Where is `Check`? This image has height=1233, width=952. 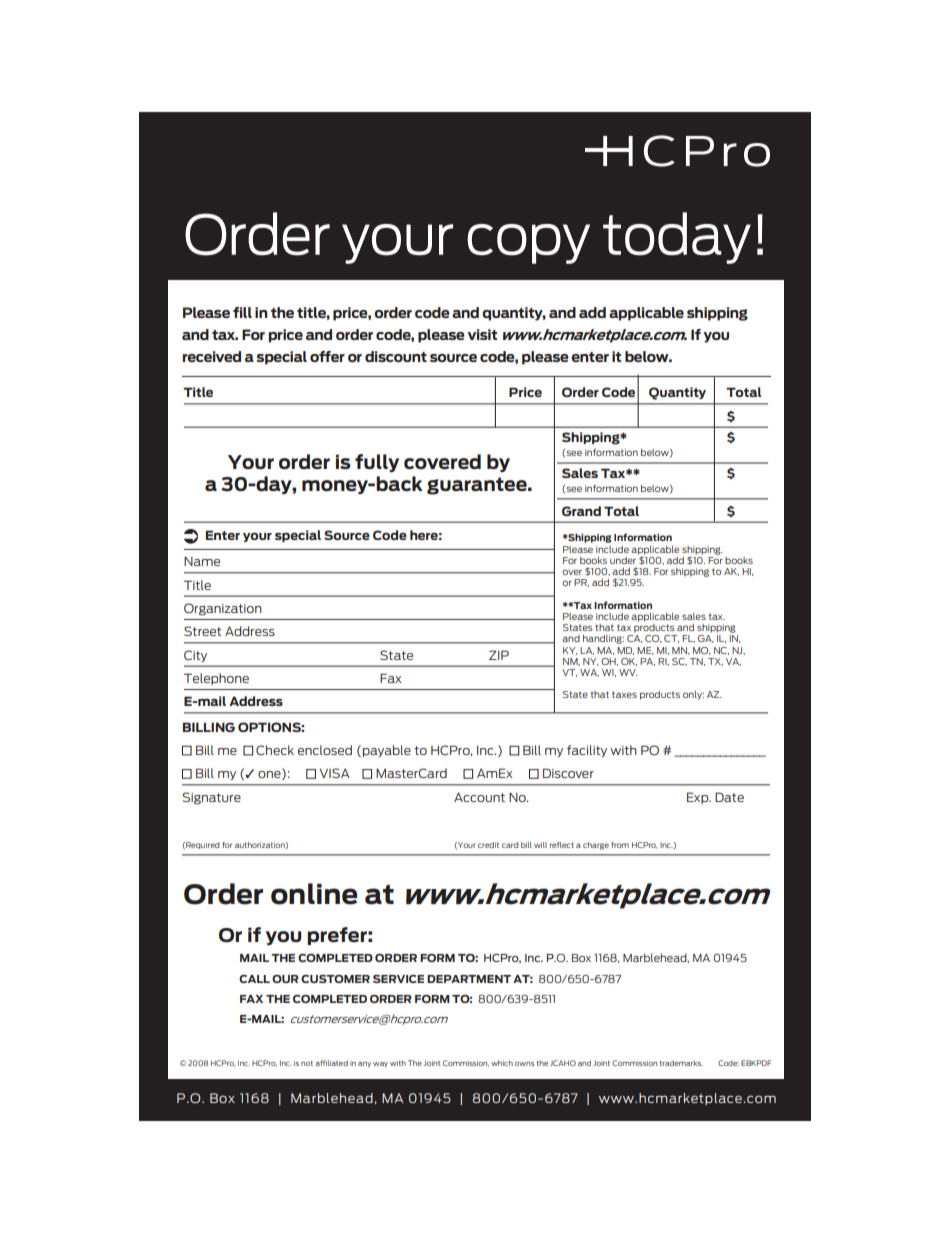
Check is located at coordinates (275, 750).
